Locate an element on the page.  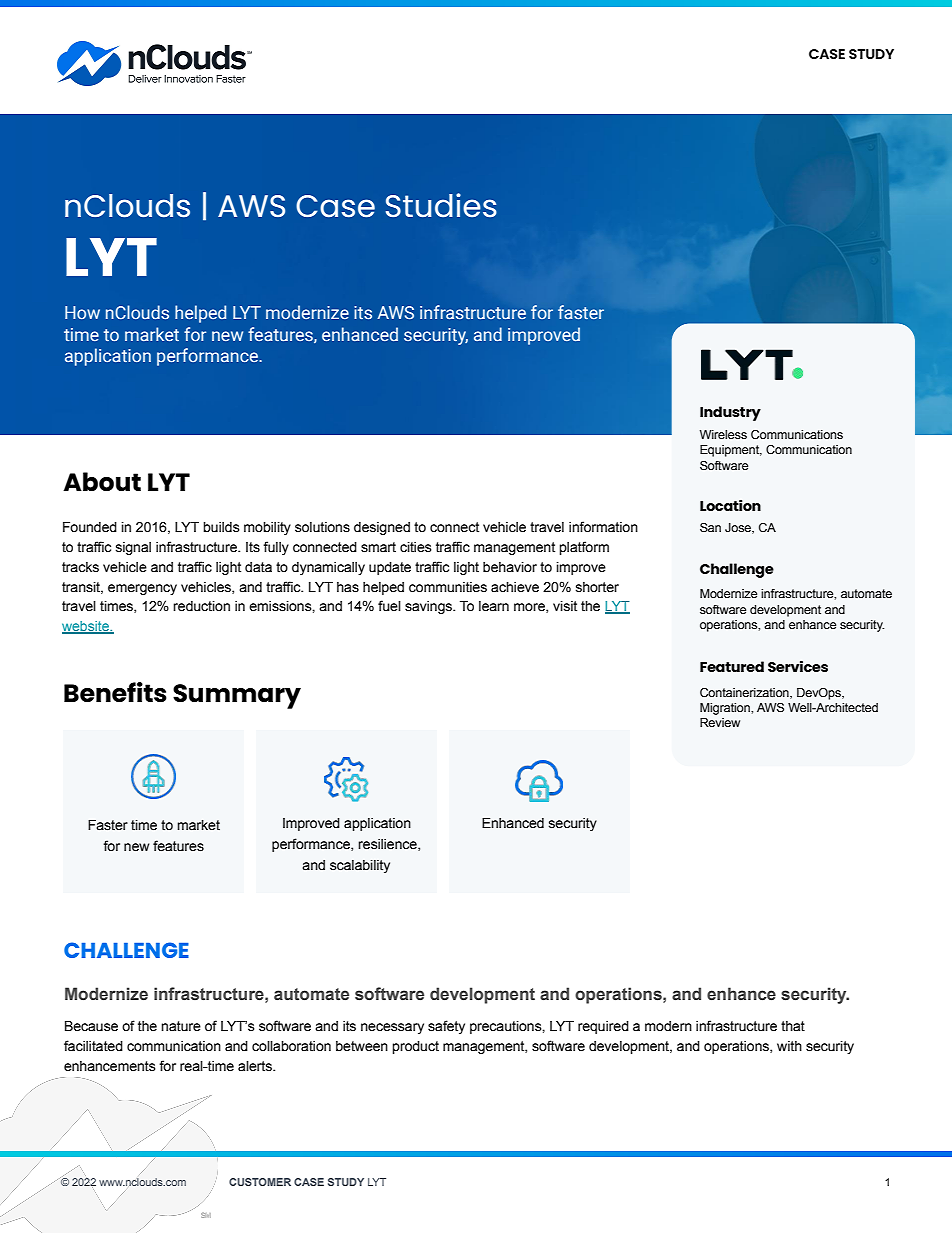
scalability is located at coordinates (360, 866).
